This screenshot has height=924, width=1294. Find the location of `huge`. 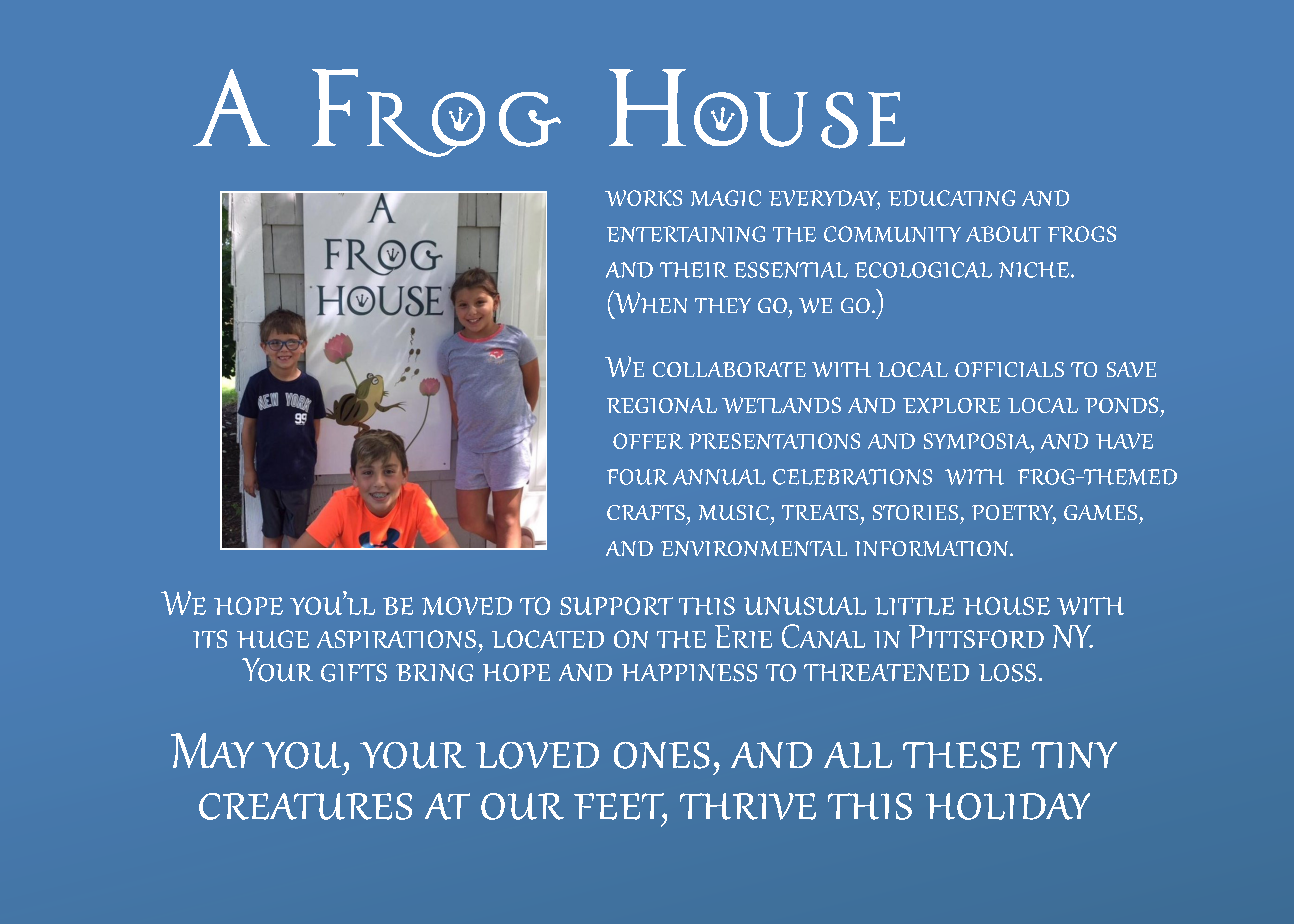

huge is located at coordinates (273, 639).
